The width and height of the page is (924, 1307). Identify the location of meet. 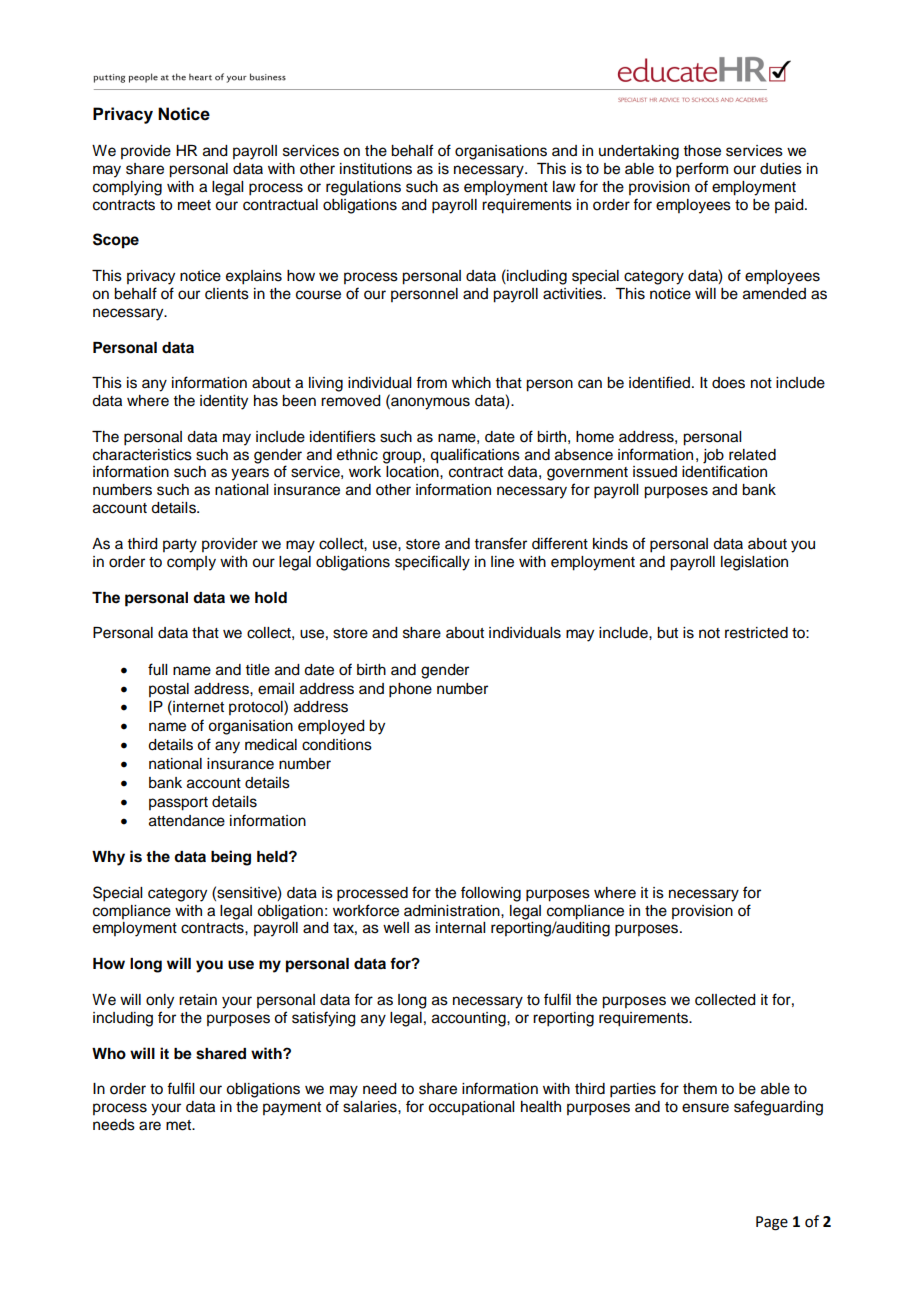
(194, 205).
